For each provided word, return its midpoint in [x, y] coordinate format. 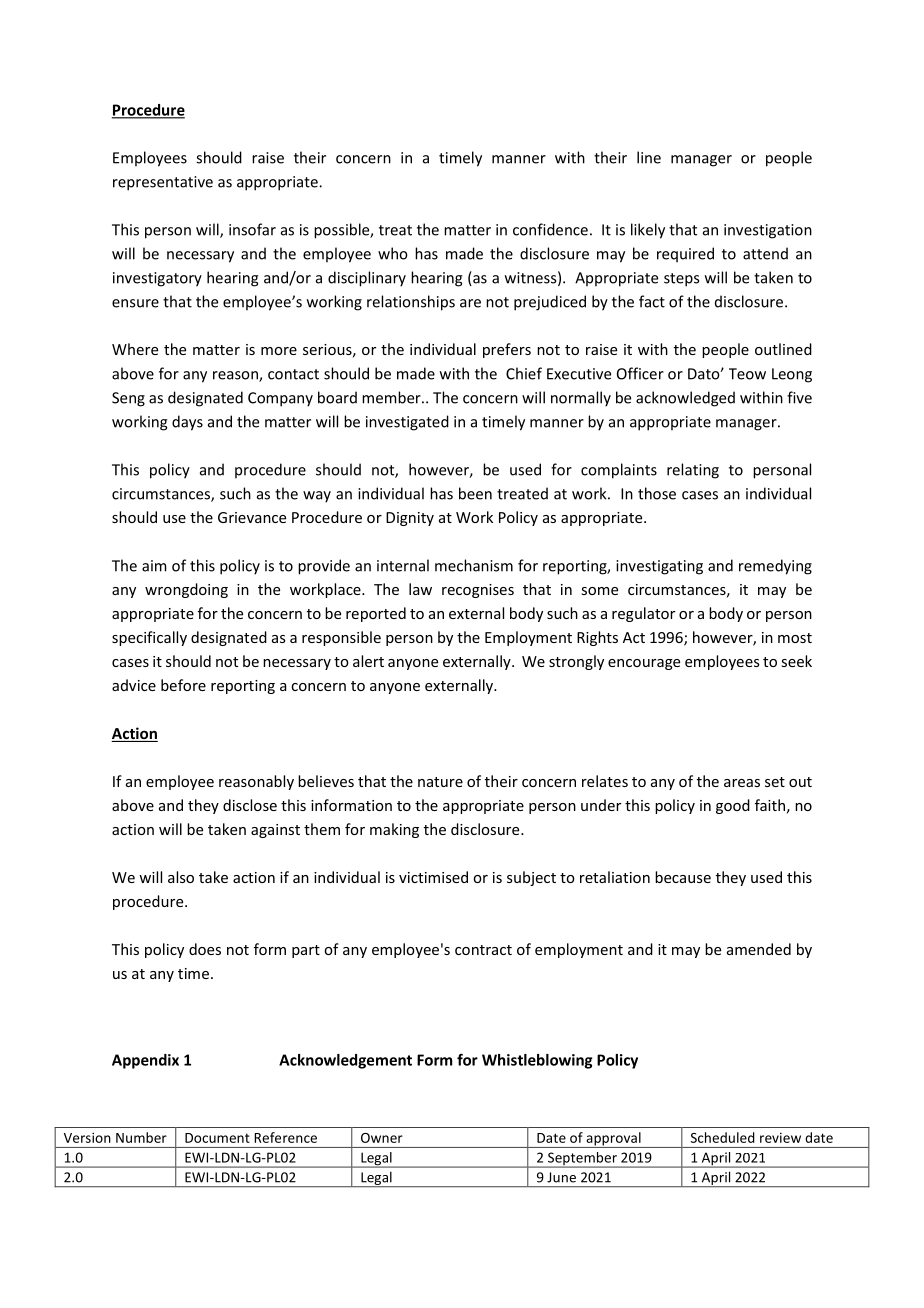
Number [141, 1137]
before [183, 685]
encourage [644, 664]
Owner [382, 1138]
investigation [768, 231]
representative [163, 183]
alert [368, 661]
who [393, 253]
